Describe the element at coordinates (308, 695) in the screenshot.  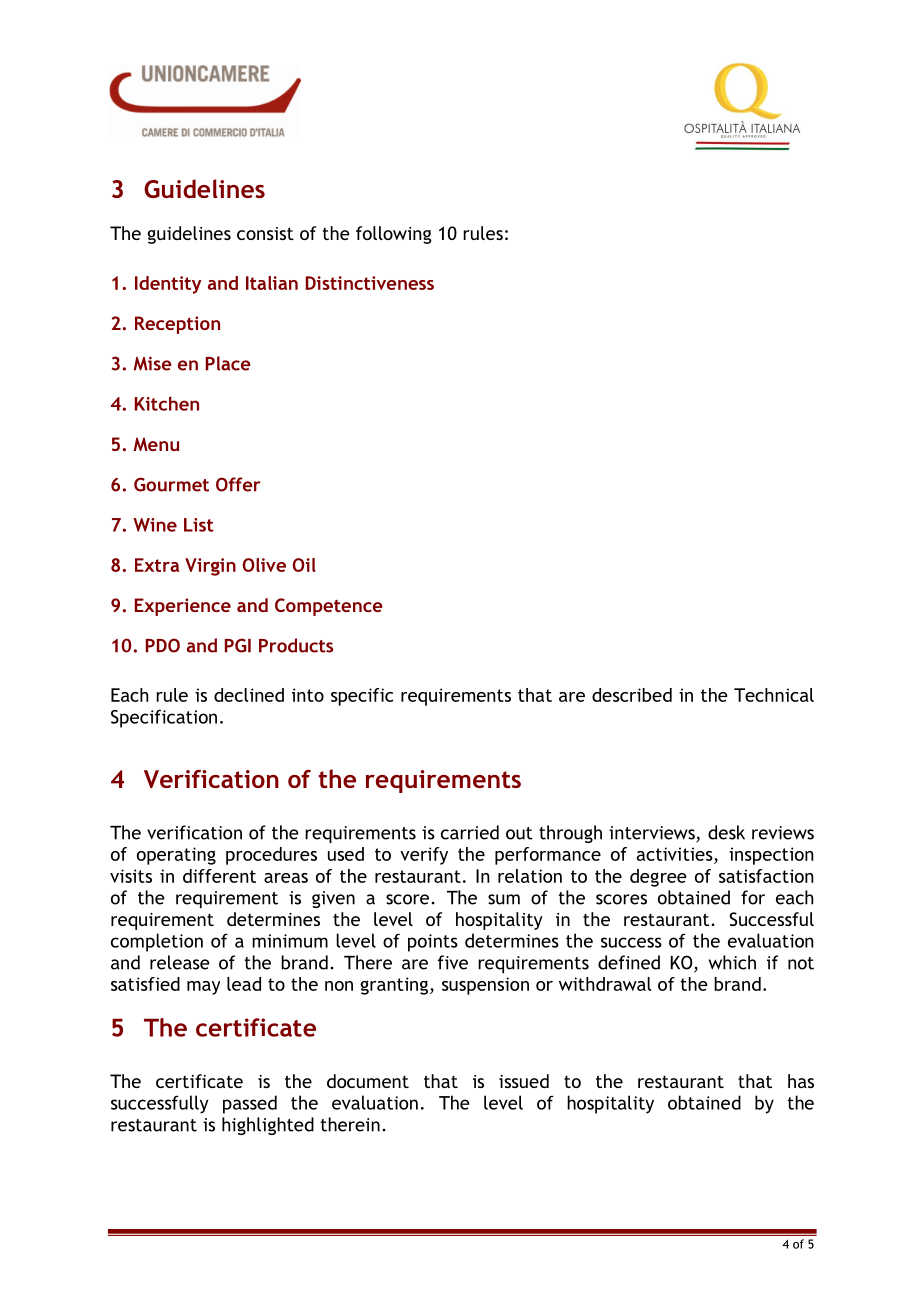
I see `into` at that location.
